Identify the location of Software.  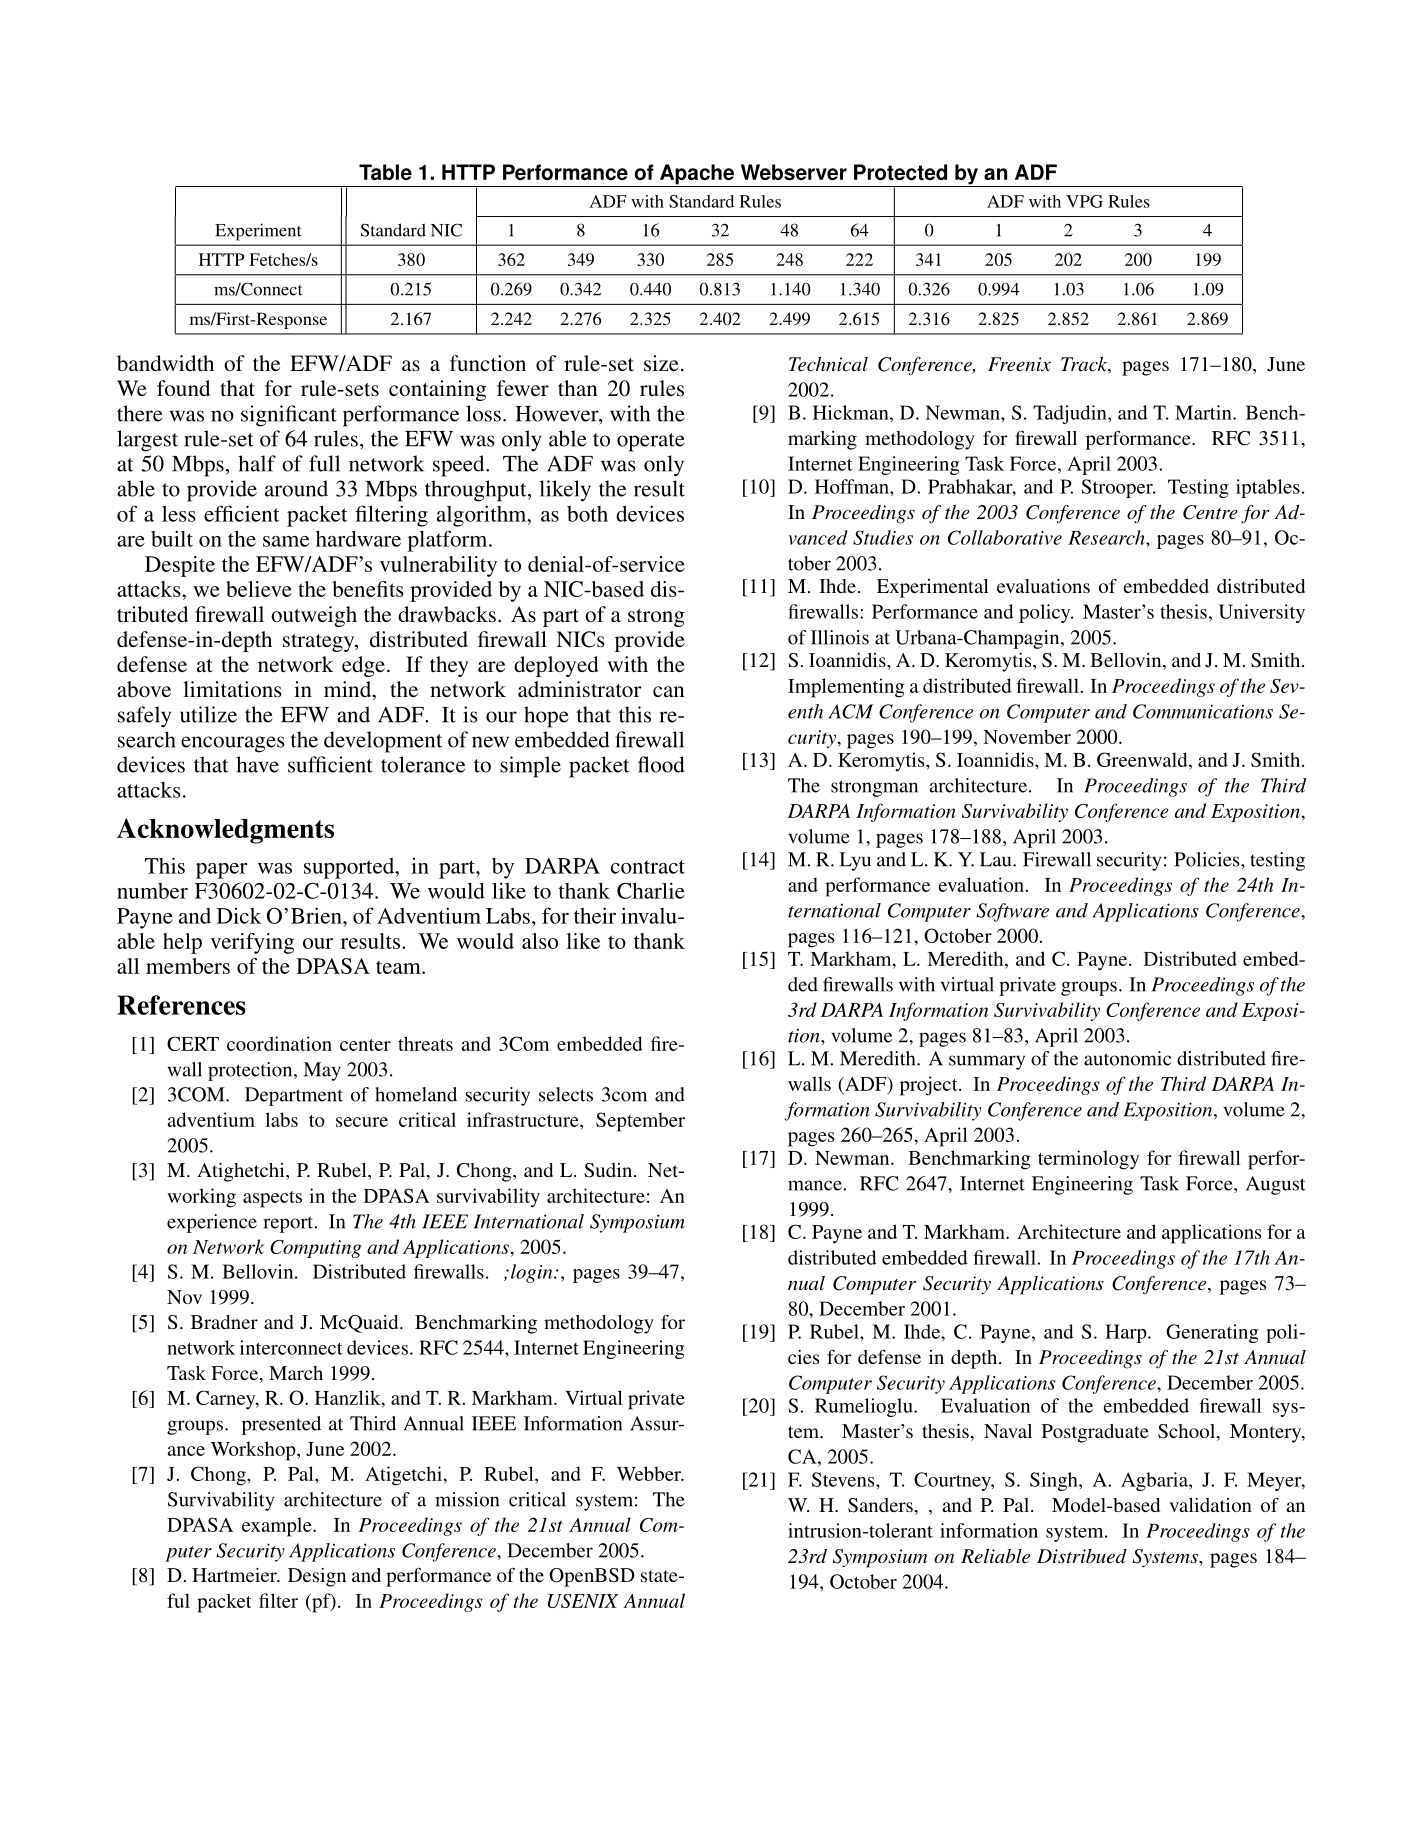
(1012, 912).
